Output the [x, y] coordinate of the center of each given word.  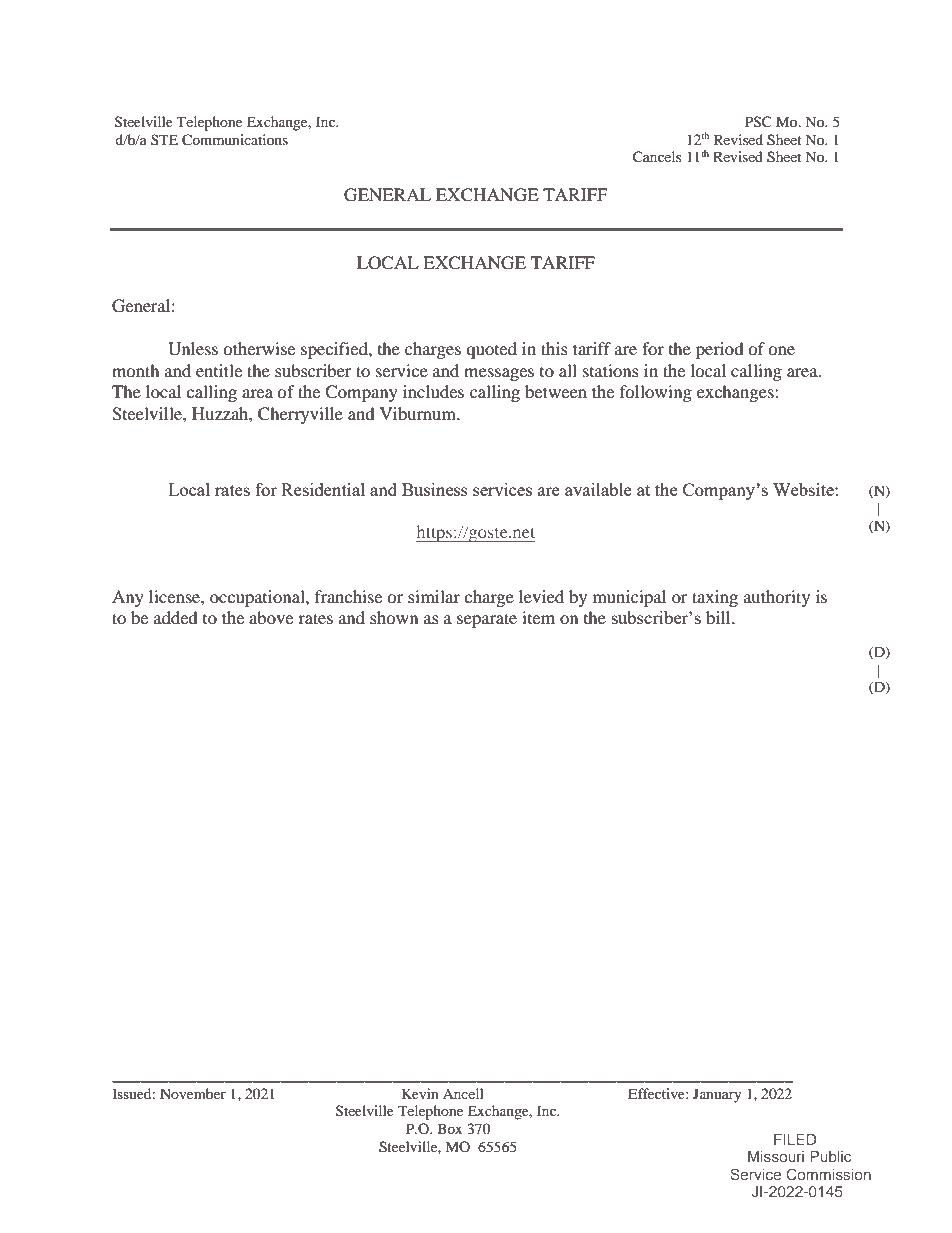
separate [487, 620]
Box [449, 1128]
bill [719, 617]
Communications [235, 140]
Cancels [657, 157]
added [176, 617]
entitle [219, 370]
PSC [758, 122]
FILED [795, 1139]
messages [499, 374]
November [193, 1093]
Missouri [776, 1156]
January [717, 1095]
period [720, 350]
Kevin [420, 1093]
